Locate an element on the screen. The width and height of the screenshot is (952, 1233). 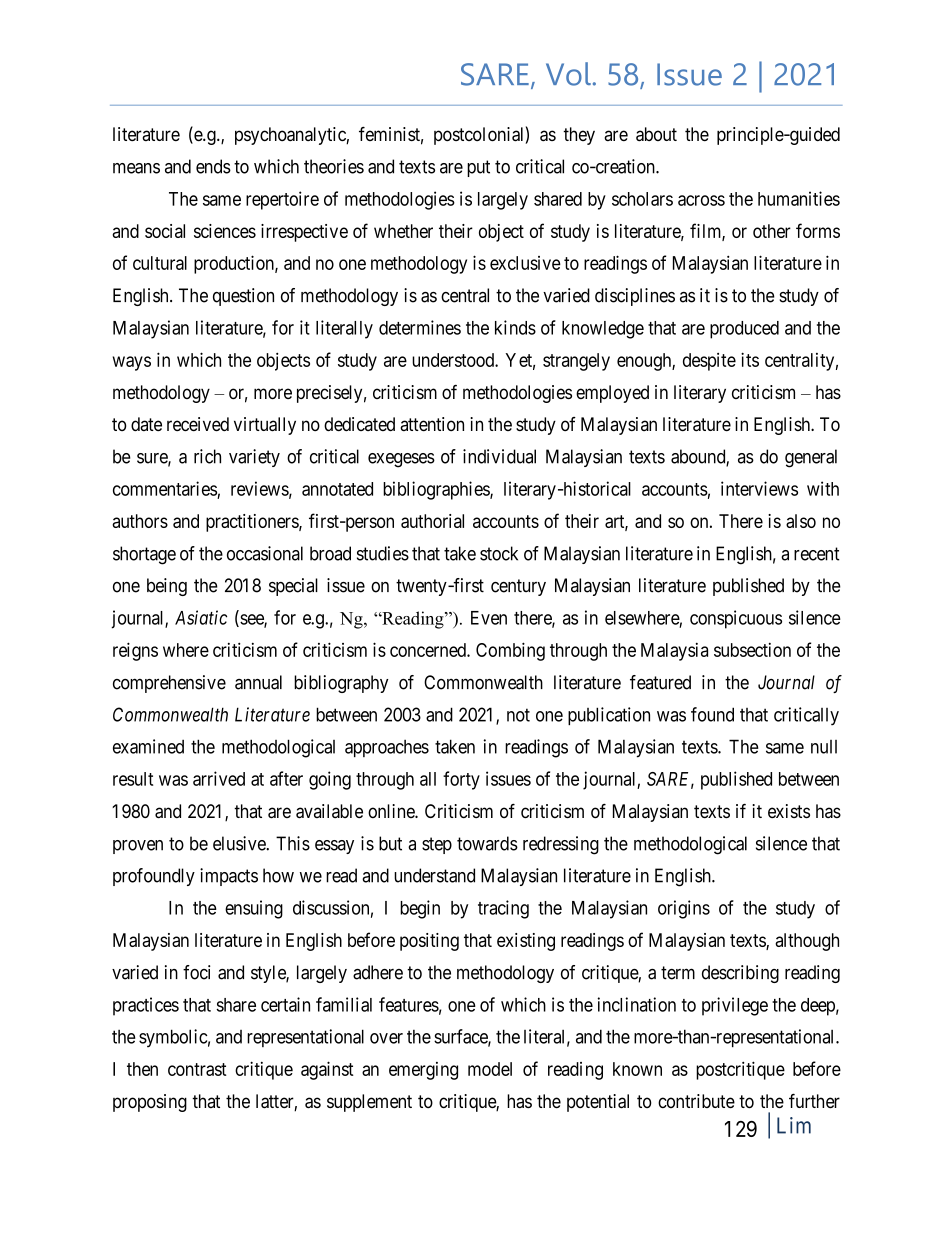
elusive is located at coordinates (240, 843).
